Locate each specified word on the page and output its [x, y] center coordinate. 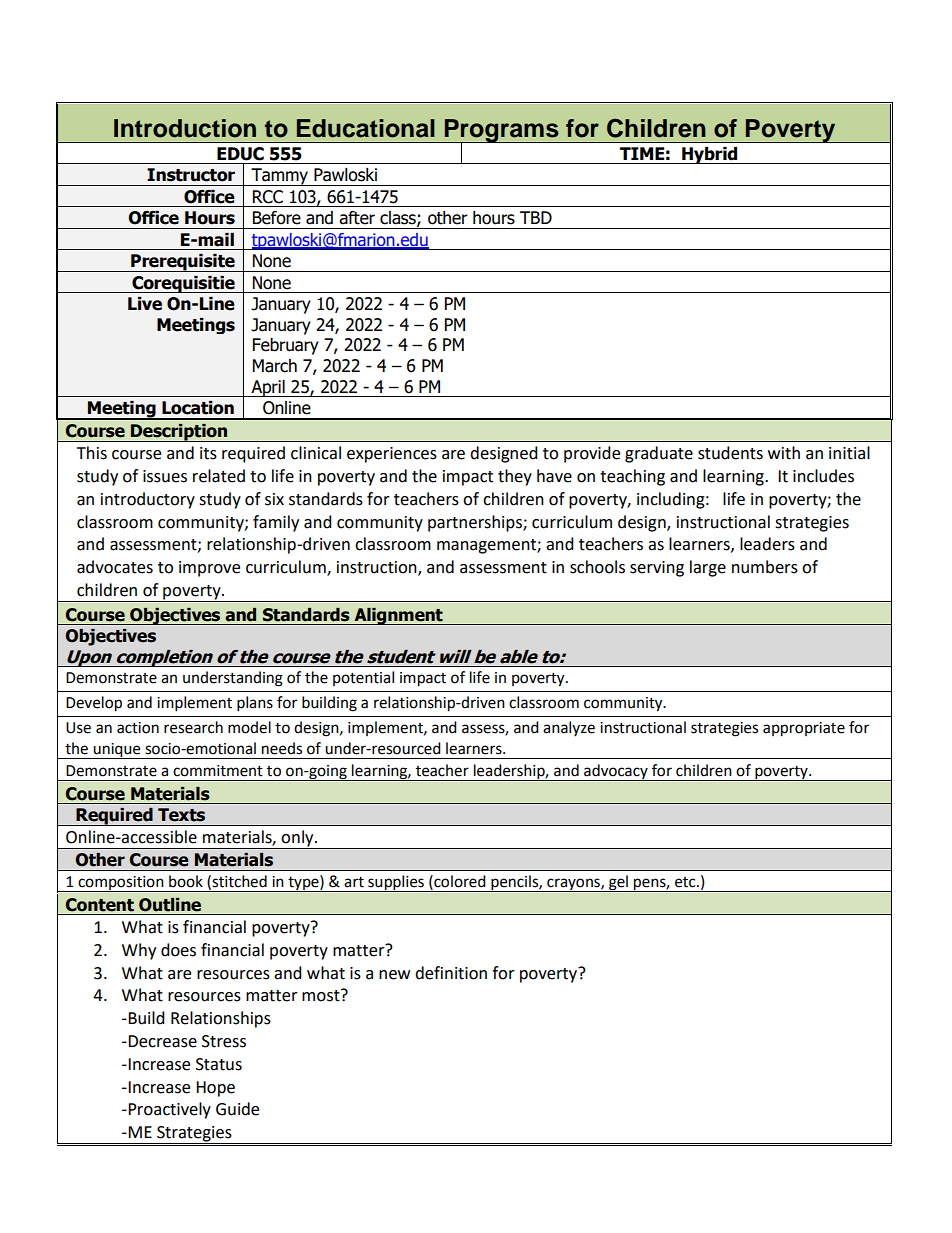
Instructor [191, 175]
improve [209, 569]
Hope [215, 1089]
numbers [765, 567]
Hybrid [710, 155]
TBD [536, 217]
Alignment [398, 616]
